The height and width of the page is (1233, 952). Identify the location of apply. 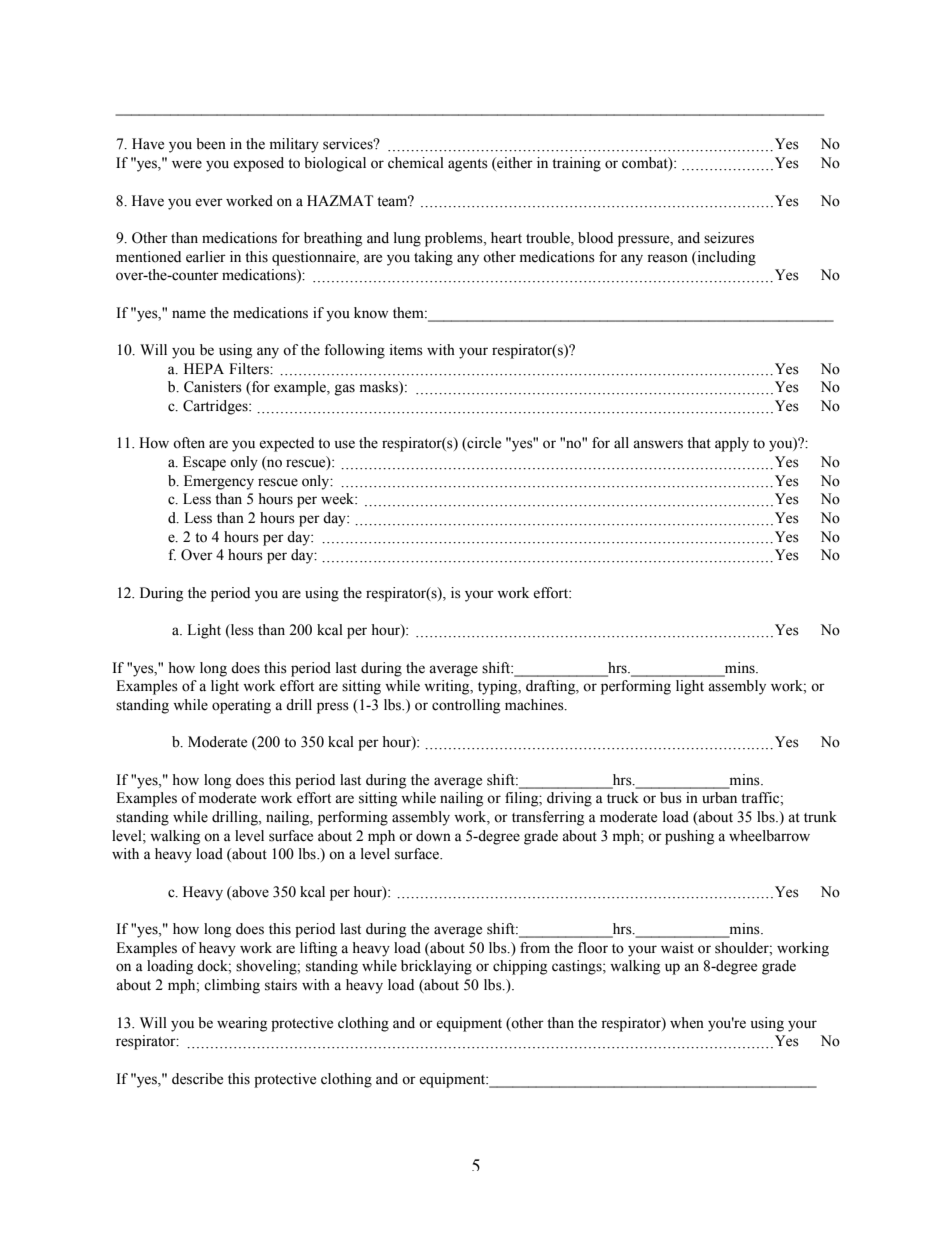
(732, 444).
